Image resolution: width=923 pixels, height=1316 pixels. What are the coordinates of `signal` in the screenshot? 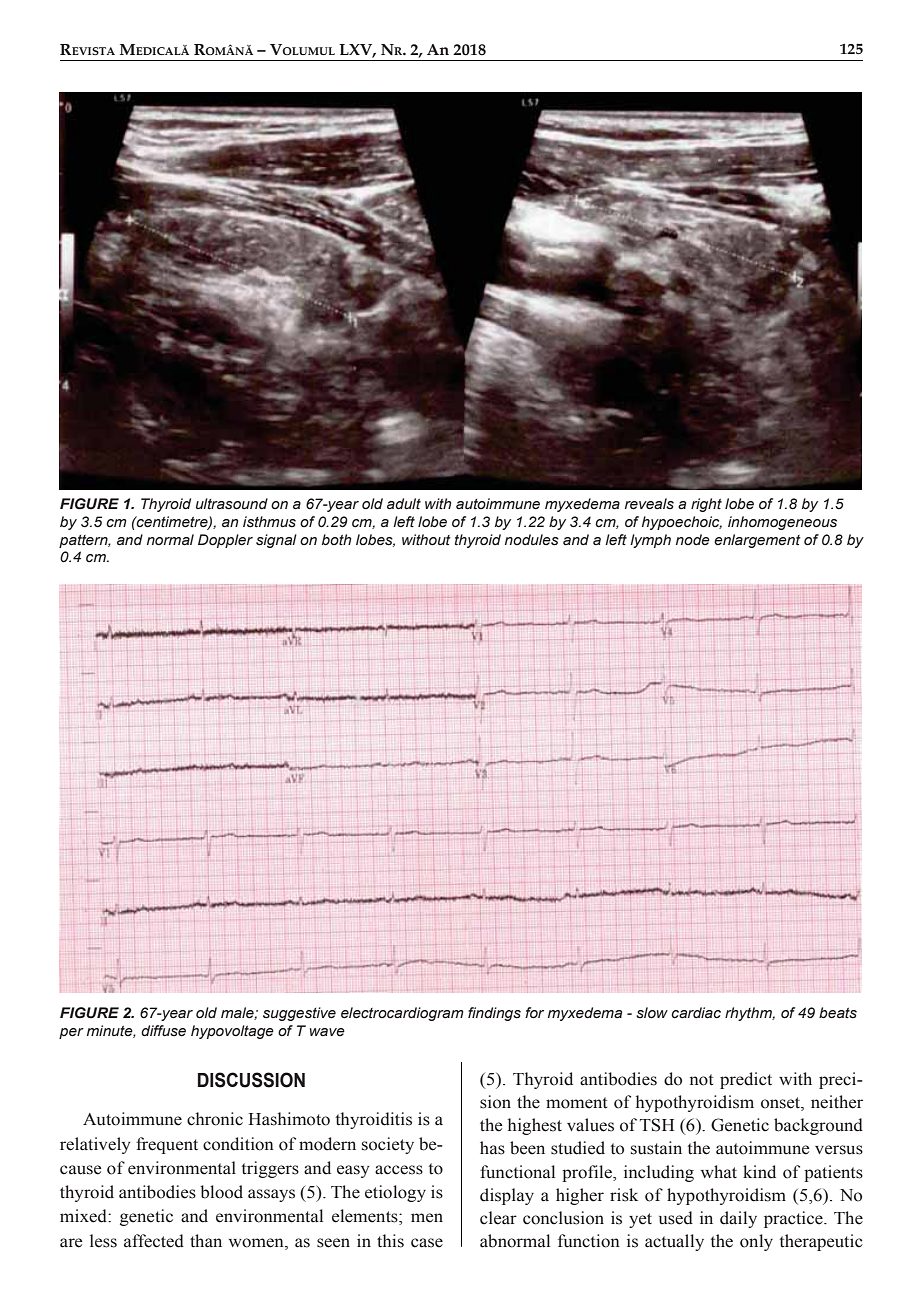 It's located at (276, 541).
